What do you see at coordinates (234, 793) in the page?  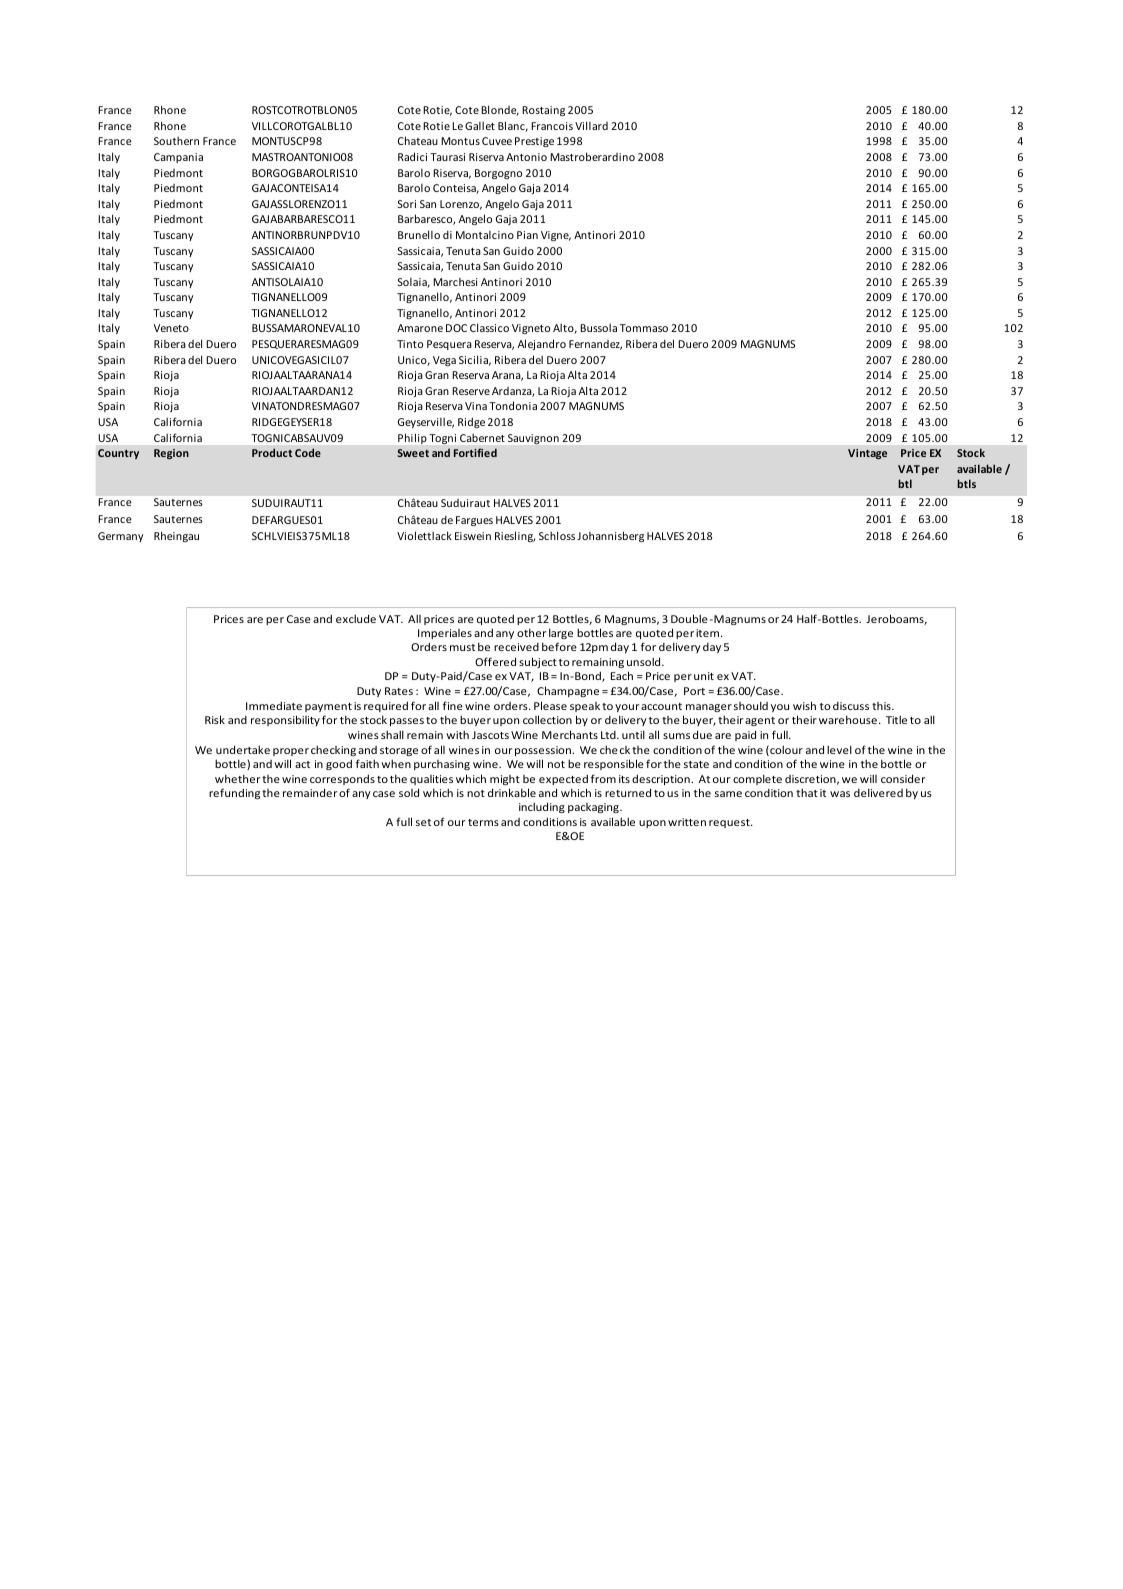 I see `refunding` at bounding box center [234, 793].
